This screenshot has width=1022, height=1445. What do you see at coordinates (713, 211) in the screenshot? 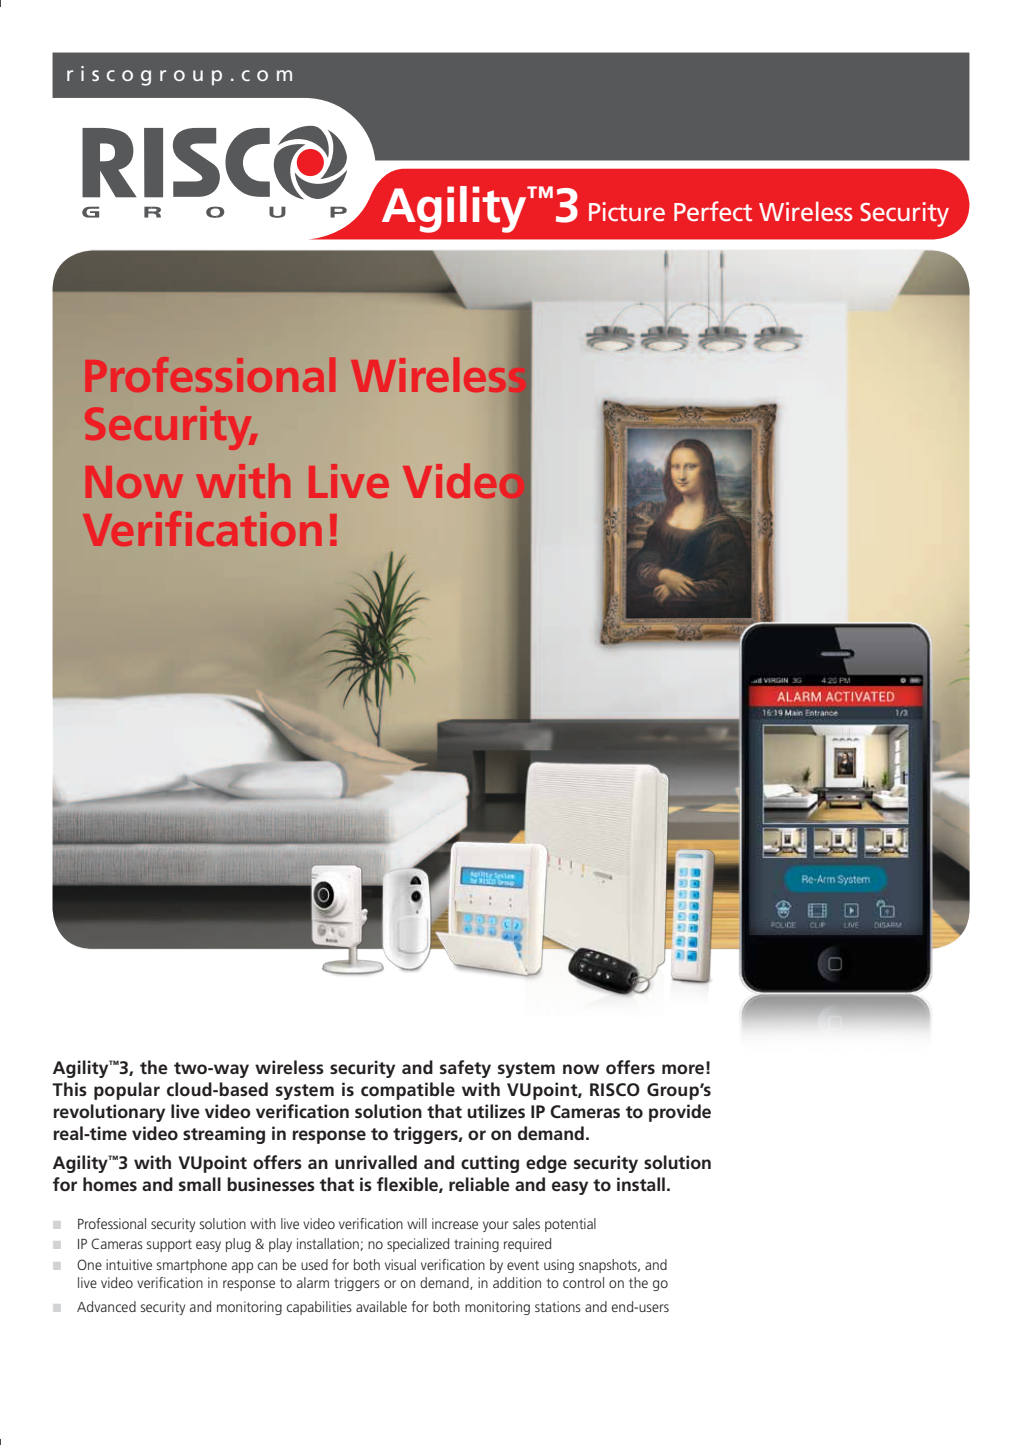
I see `Perfect` at bounding box center [713, 211].
